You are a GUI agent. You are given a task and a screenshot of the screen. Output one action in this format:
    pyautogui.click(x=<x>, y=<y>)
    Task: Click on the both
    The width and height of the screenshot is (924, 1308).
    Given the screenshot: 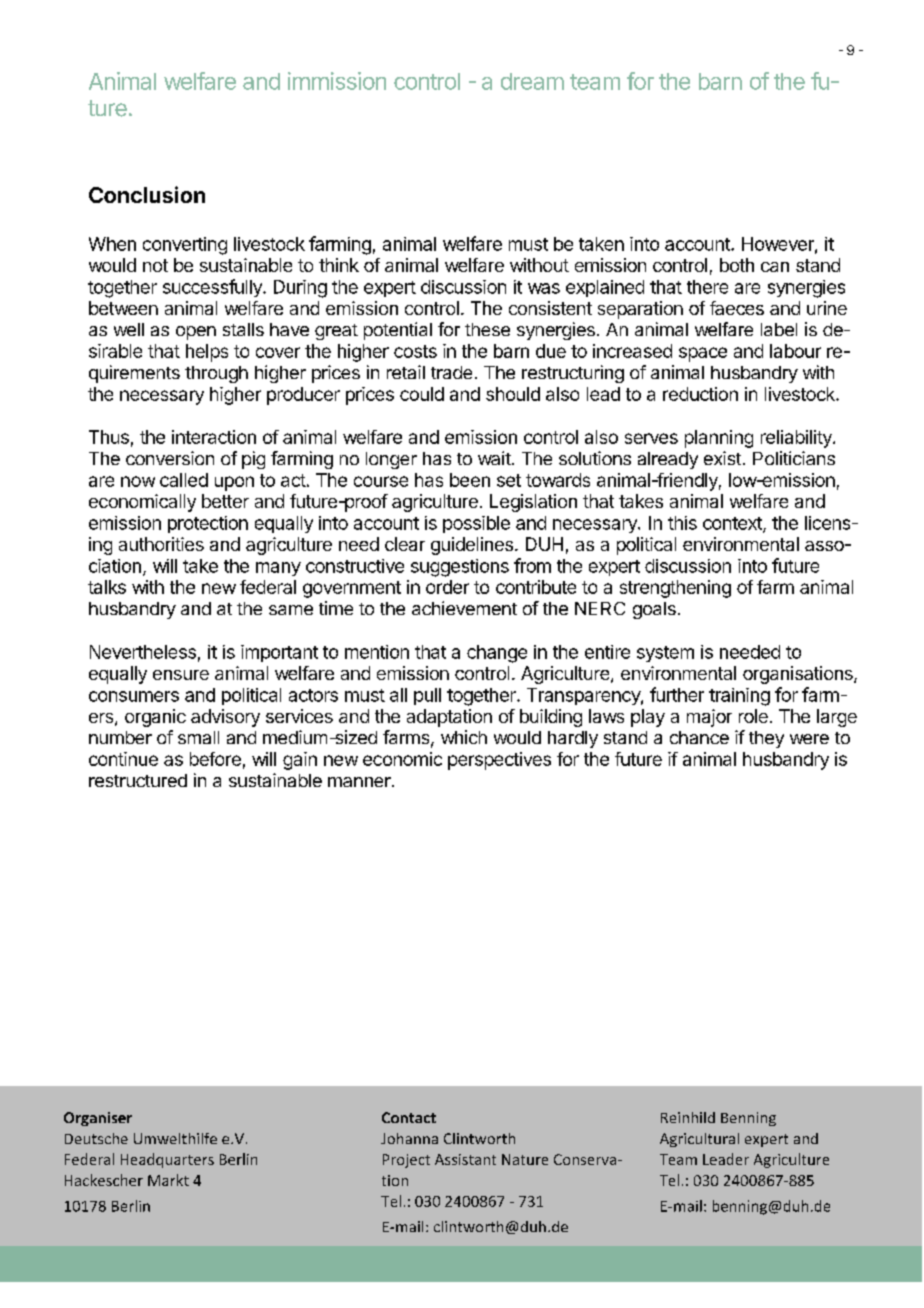 What is the action you would take?
    pyautogui.click(x=737, y=265)
